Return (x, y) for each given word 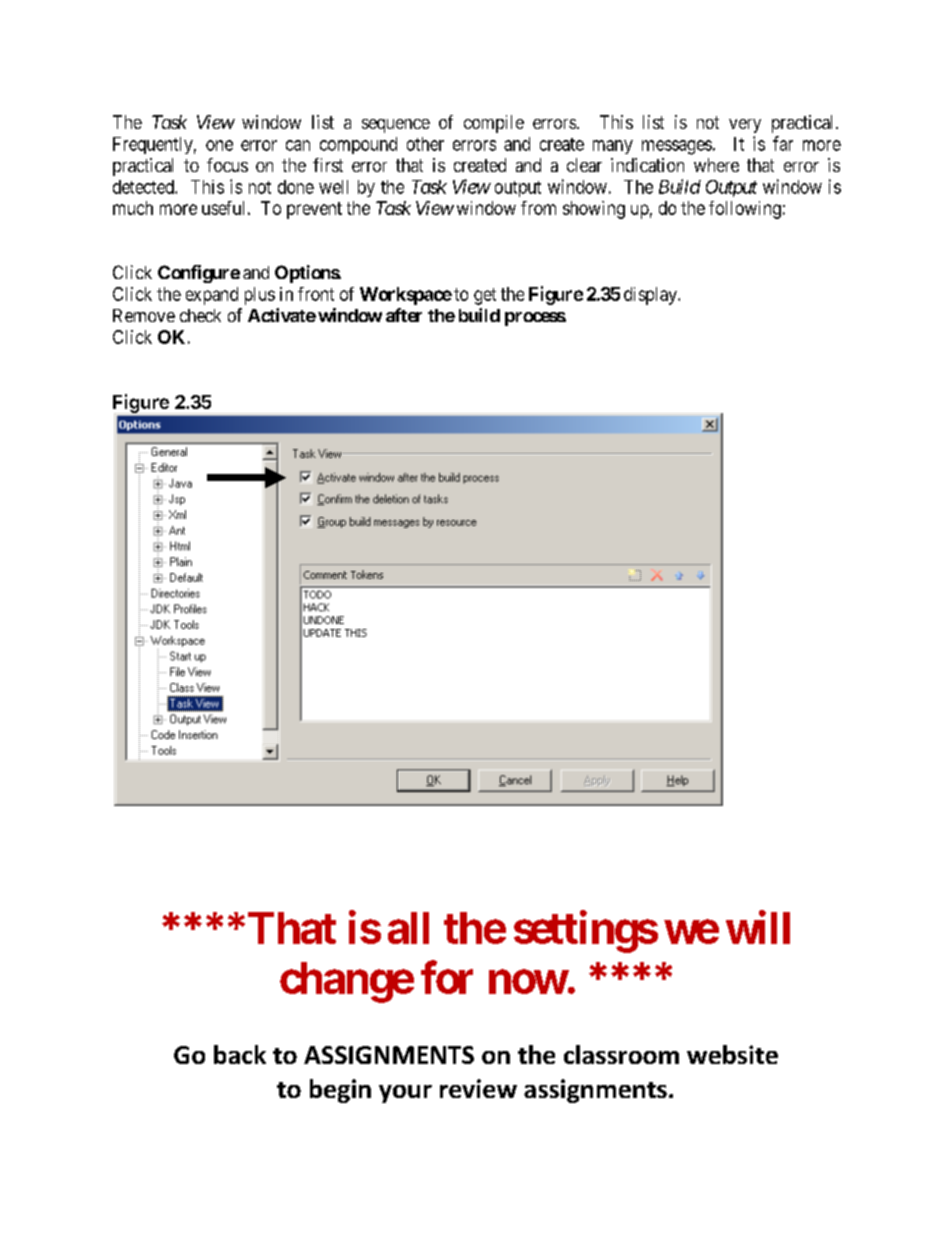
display (651, 296)
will (758, 927)
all (408, 928)
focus (227, 165)
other (425, 144)
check (200, 315)
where (716, 165)
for (447, 977)
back (240, 1054)
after (404, 315)
